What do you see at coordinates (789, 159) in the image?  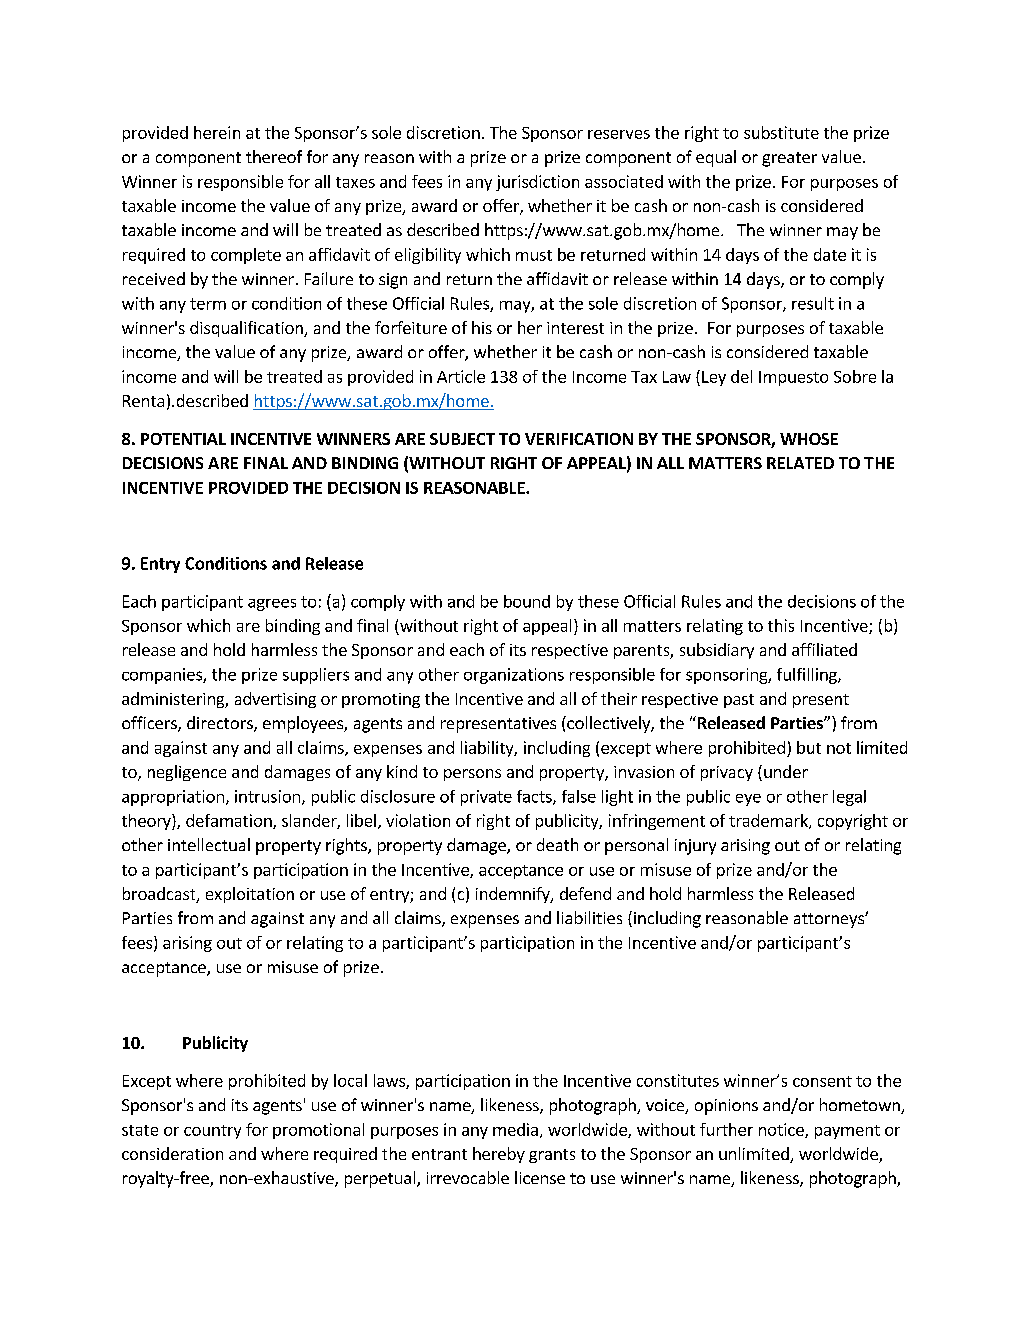 I see `greater` at bounding box center [789, 159].
